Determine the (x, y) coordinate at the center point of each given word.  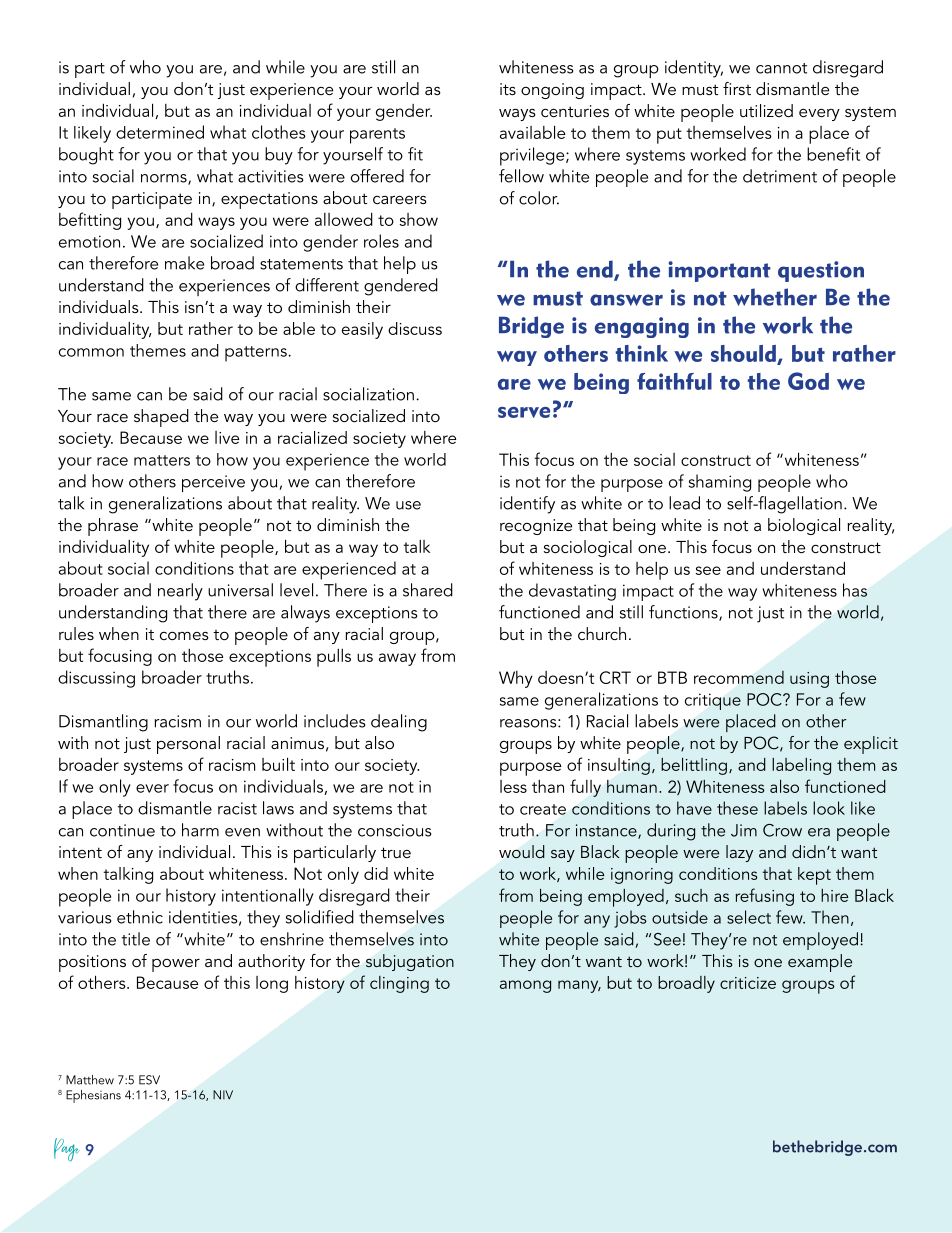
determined (160, 132)
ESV (149, 1080)
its (508, 89)
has (855, 590)
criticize (748, 983)
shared (428, 590)
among (525, 986)
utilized (766, 110)
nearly (180, 592)
